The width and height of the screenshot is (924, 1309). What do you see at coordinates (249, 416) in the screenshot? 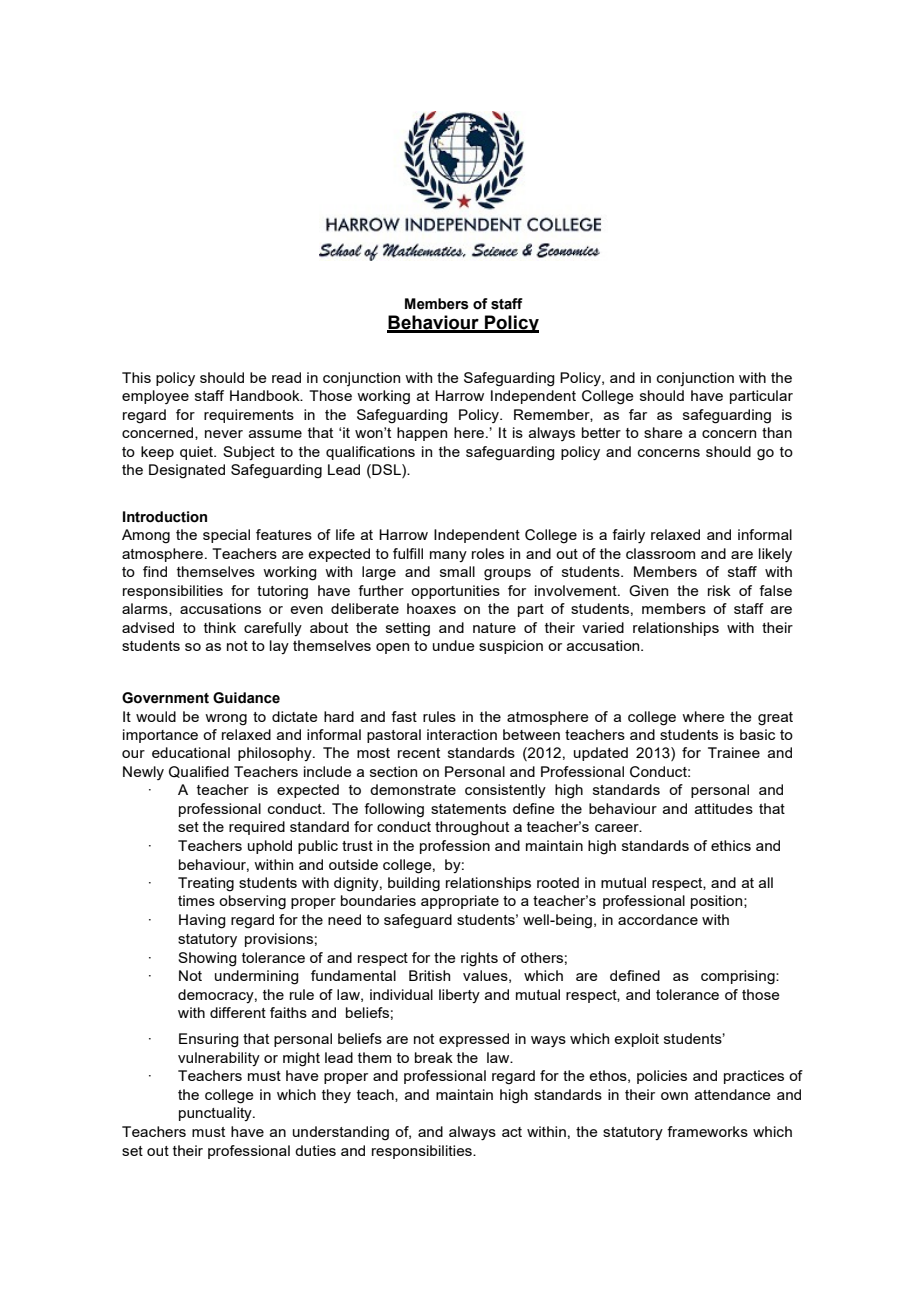
I see `requirements` at bounding box center [249, 416].
